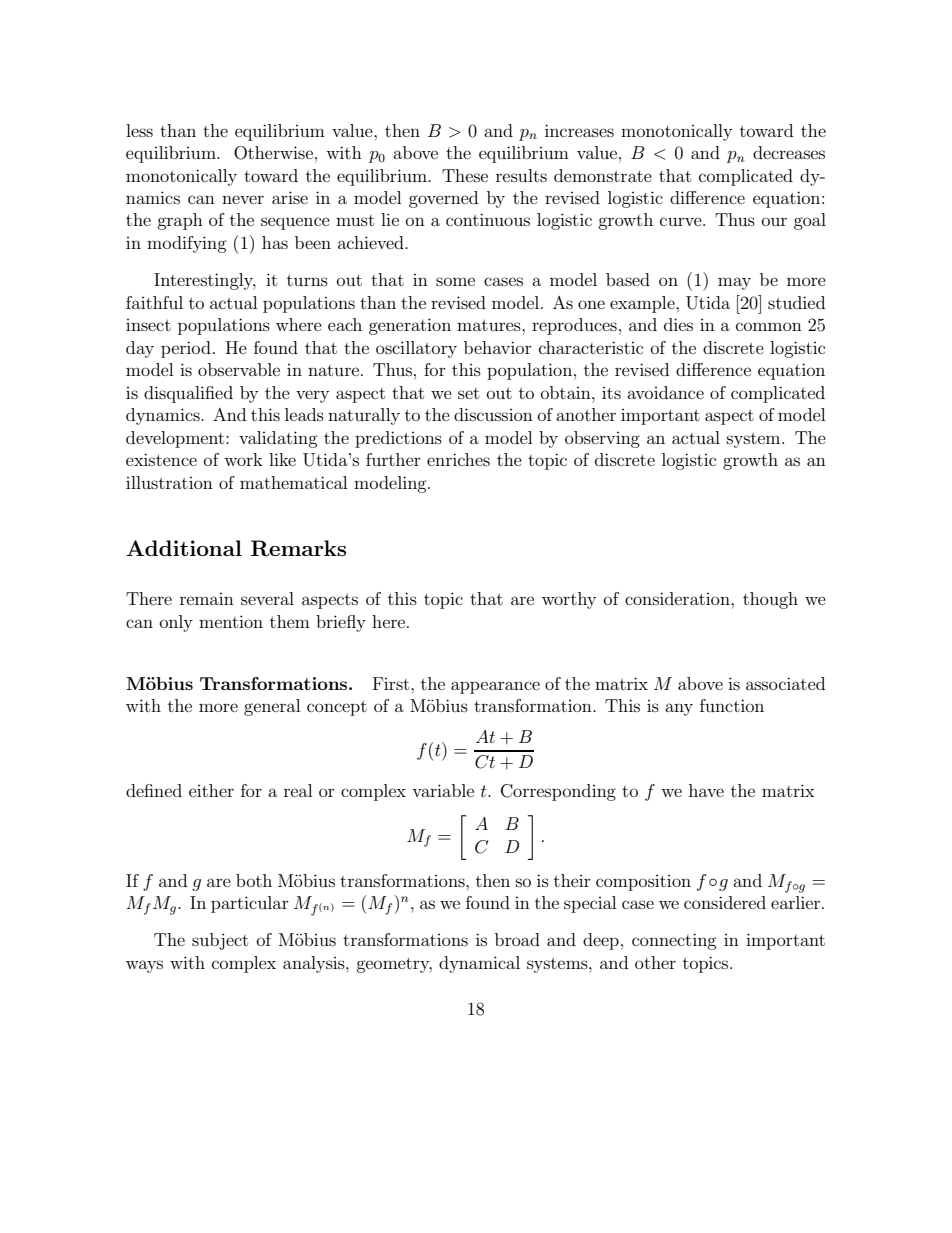 This screenshot has width=952, height=1233. Describe the element at coordinates (674, 941) in the screenshot. I see `connecting` at that location.
